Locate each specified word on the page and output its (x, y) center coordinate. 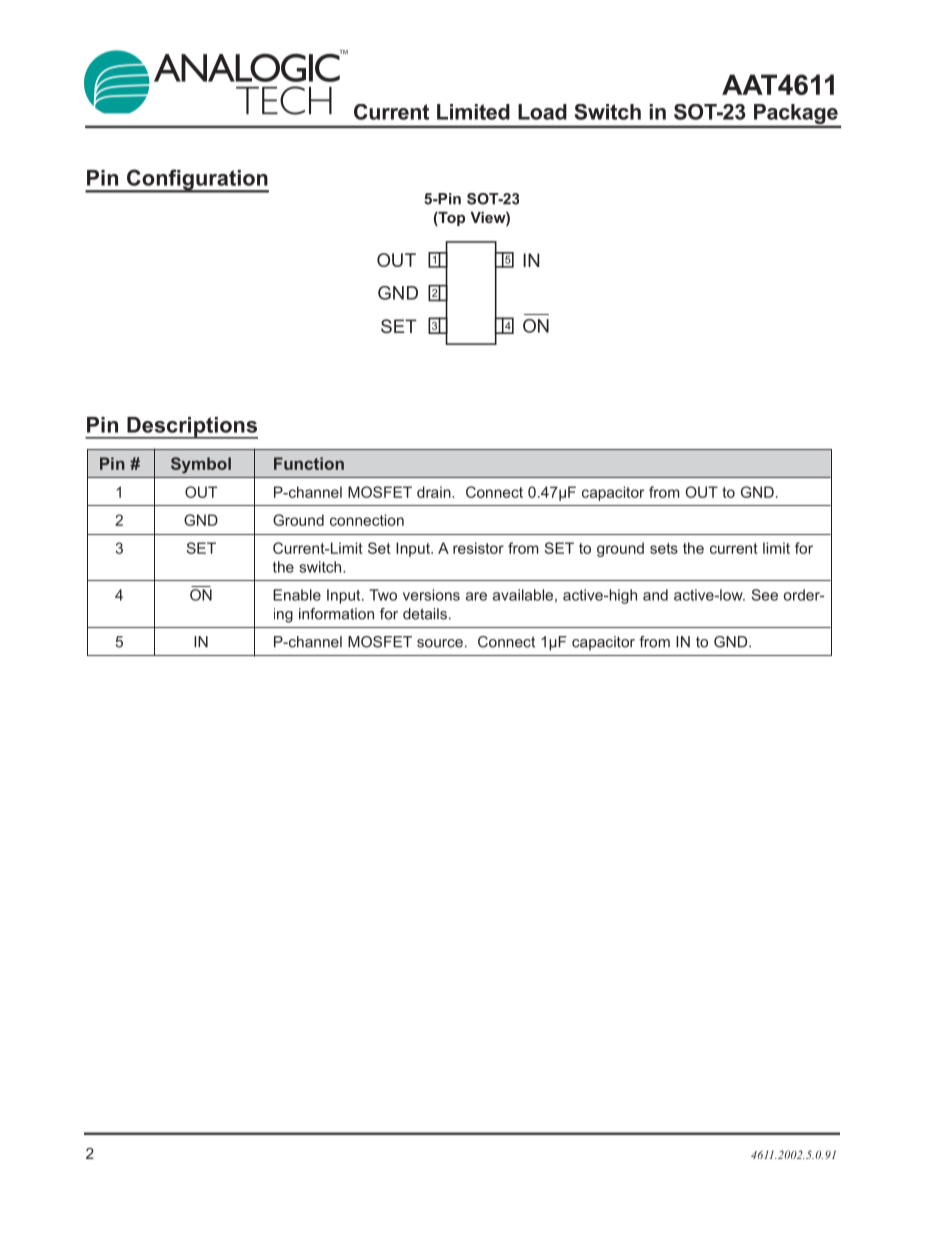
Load (542, 112)
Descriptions (191, 428)
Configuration (197, 181)
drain (435, 492)
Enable (297, 595)
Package (796, 115)
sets (664, 548)
